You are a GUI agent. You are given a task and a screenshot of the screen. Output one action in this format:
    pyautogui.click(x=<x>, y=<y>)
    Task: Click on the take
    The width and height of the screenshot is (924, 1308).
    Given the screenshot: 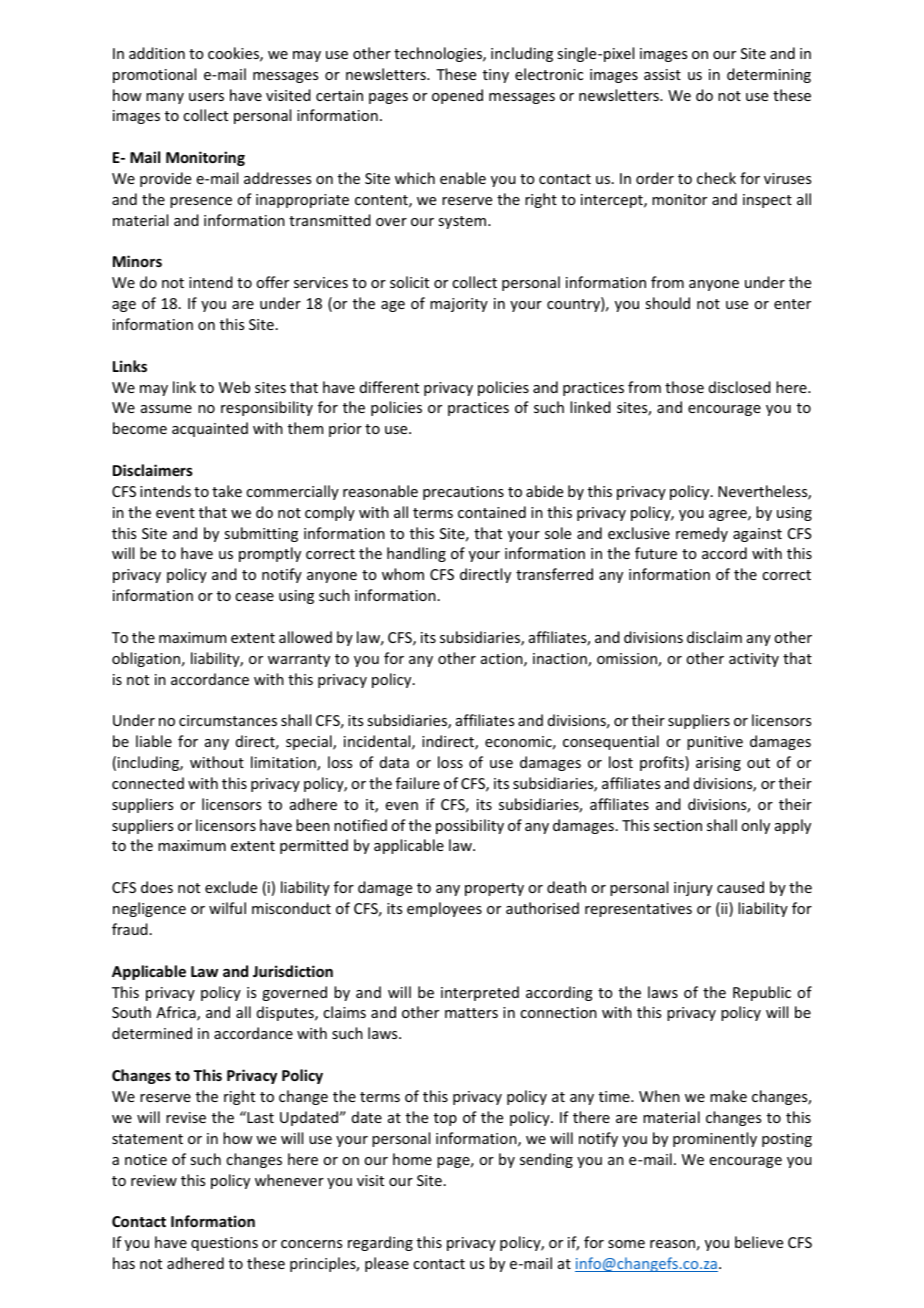 What is the action you would take?
    pyautogui.click(x=227, y=491)
